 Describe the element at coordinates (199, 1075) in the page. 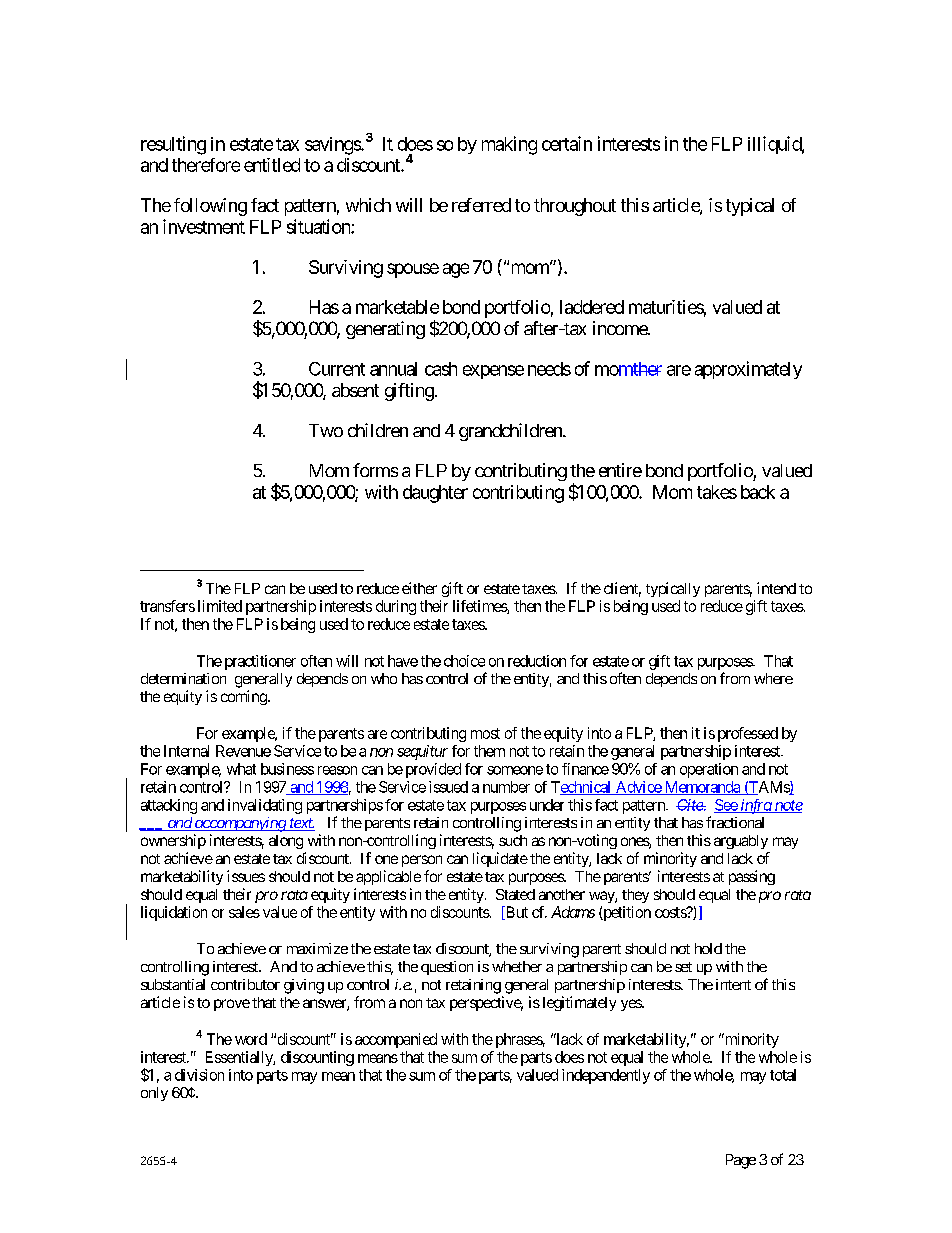

I see `division` at that location.
